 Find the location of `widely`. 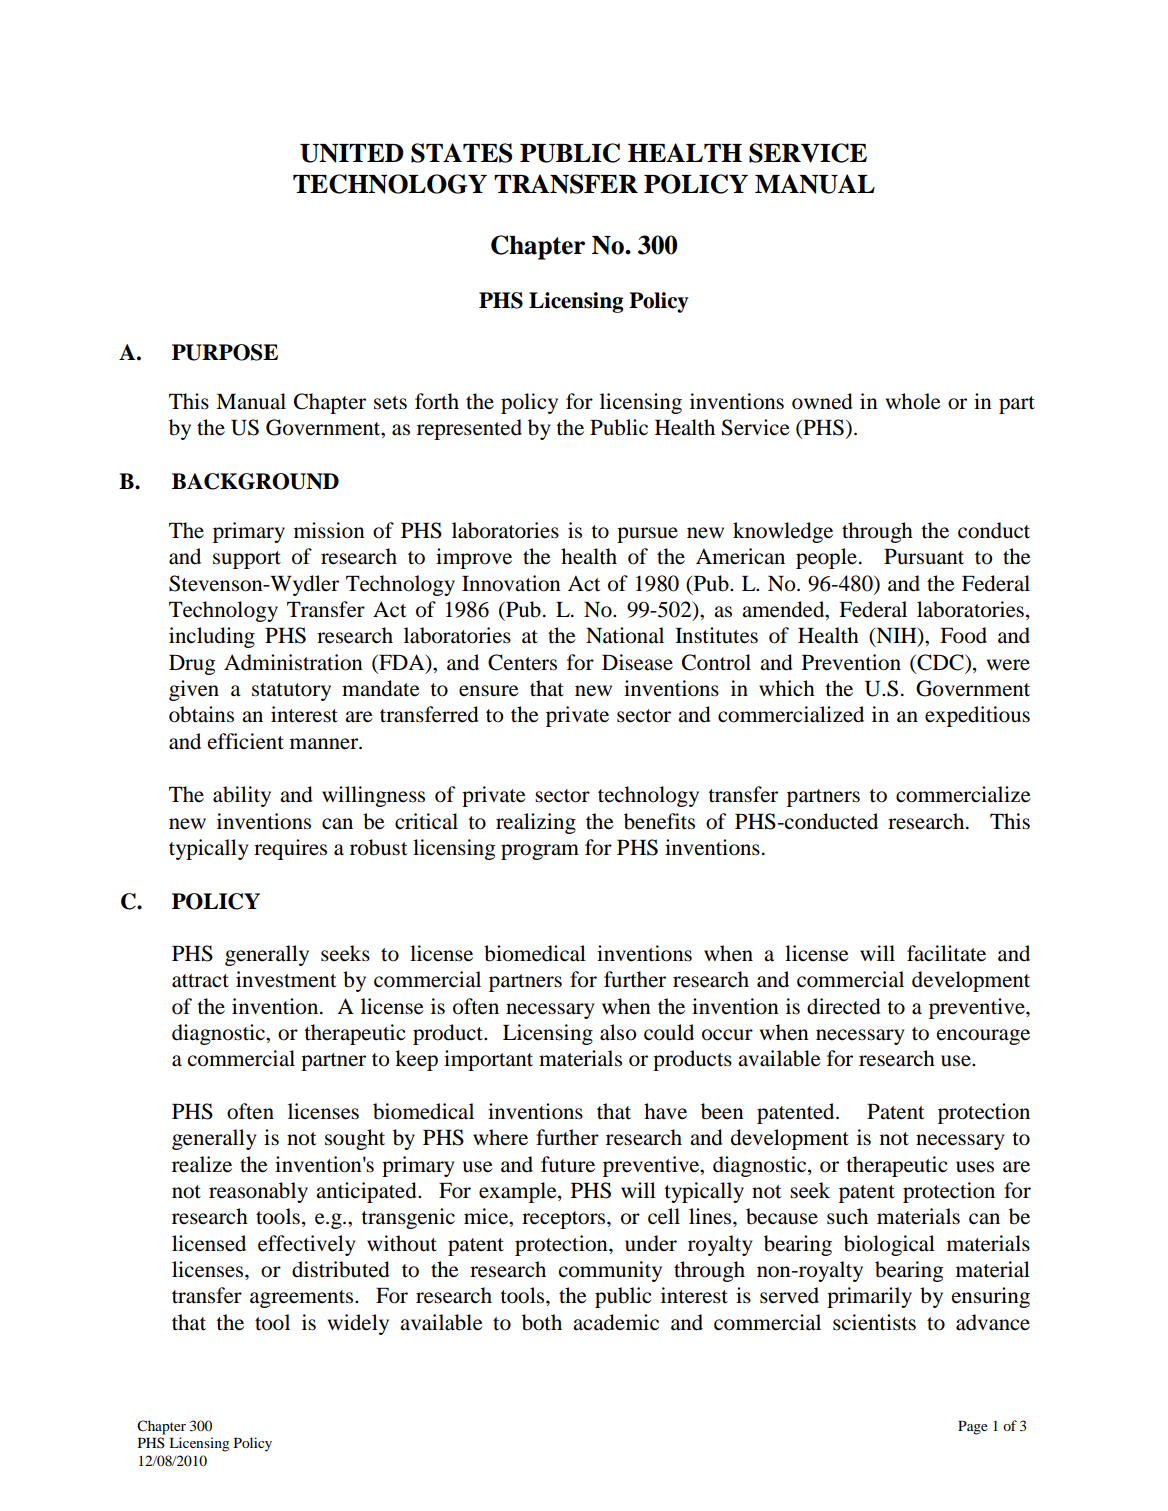

widely is located at coordinates (358, 1324).
